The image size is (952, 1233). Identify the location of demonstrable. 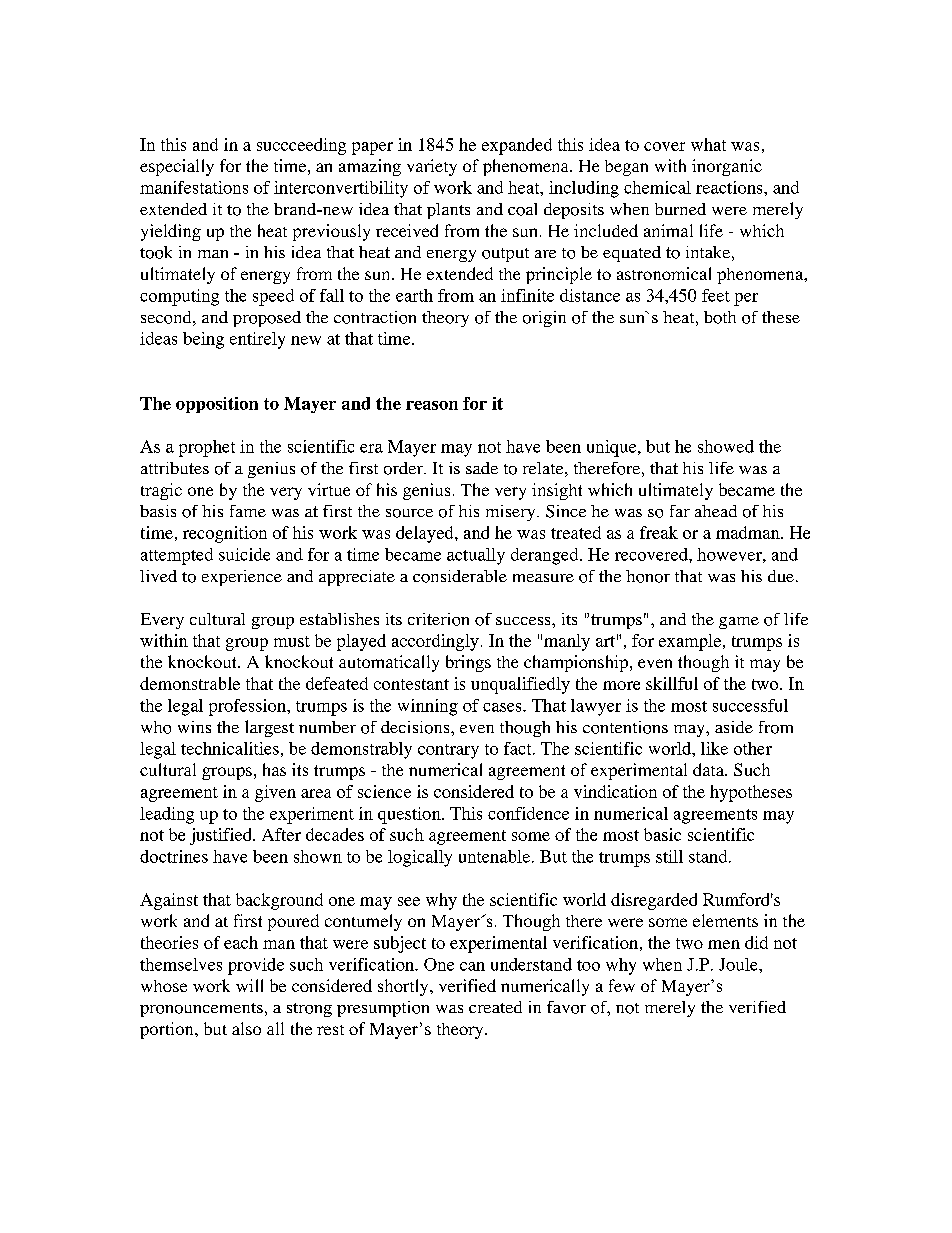
(190, 683).
